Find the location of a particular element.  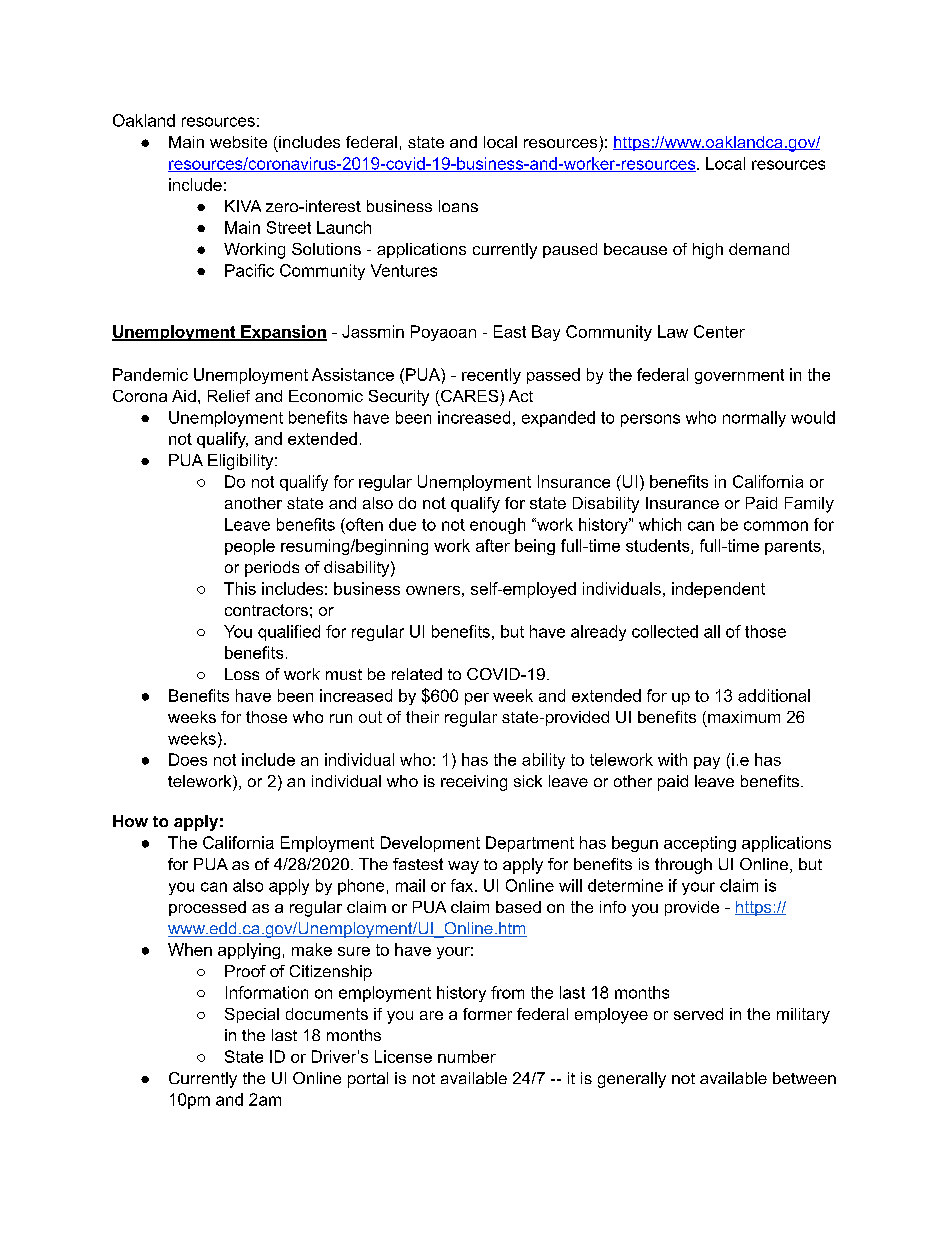

demand is located at coordinates (759, 249).
